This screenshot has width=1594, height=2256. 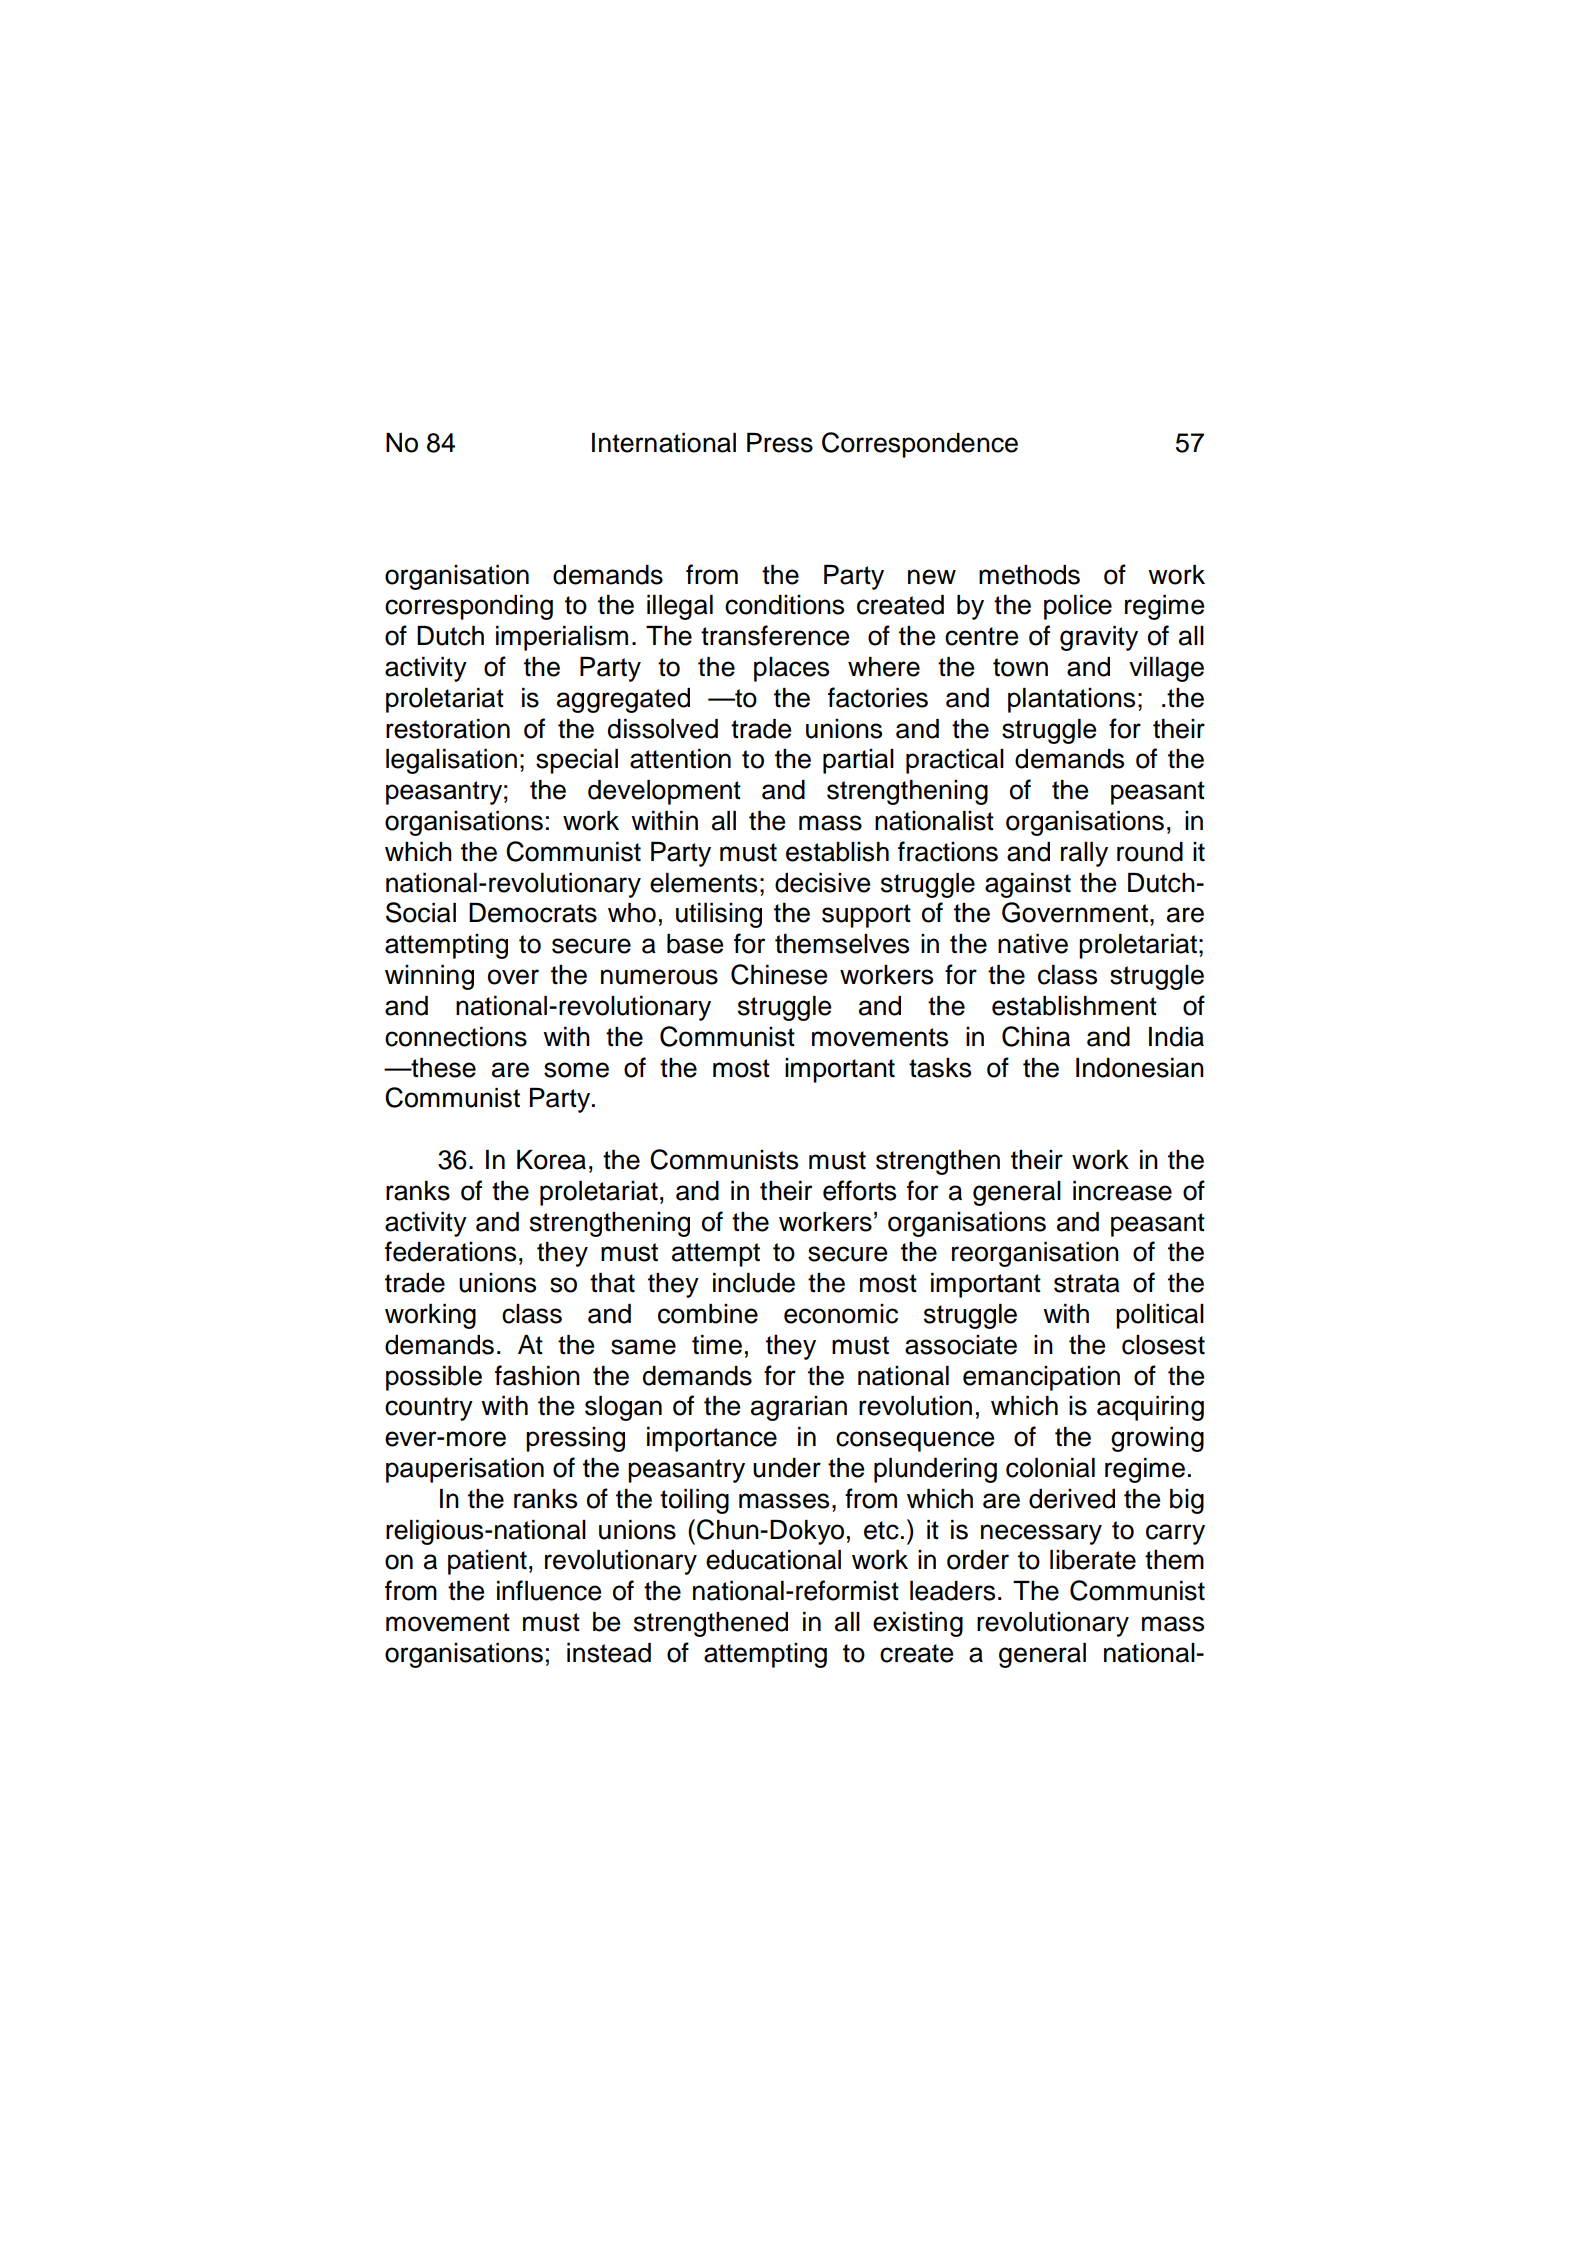 I want to click on economic, so click(x=841, y=1314).
